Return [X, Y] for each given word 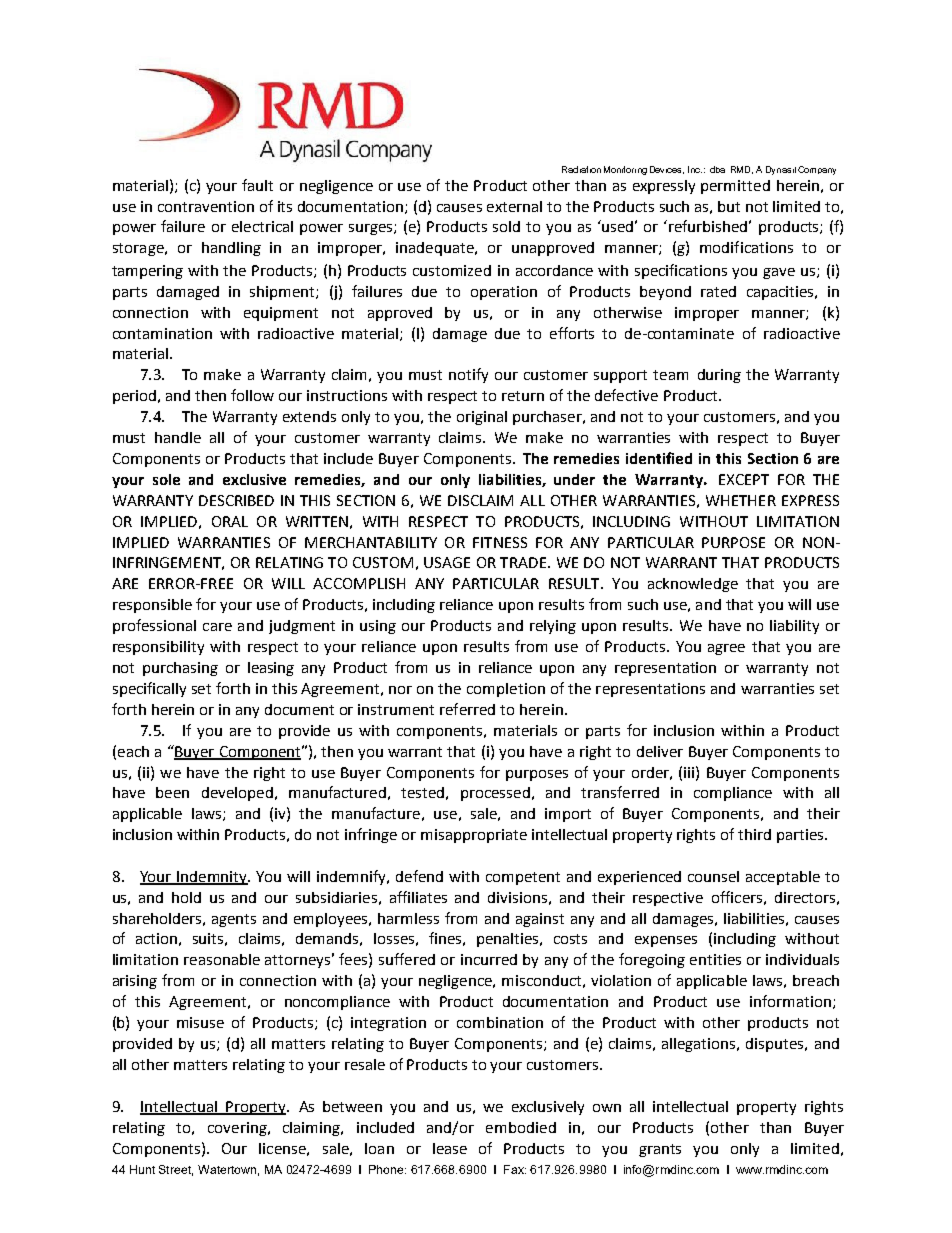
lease [450, 1148]
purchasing [180, 669]
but [729, 206]
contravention [206, 206]
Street [176, 1170]
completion [506, 690]
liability [794, 627]
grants [660, 1150]
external [514, 206]
